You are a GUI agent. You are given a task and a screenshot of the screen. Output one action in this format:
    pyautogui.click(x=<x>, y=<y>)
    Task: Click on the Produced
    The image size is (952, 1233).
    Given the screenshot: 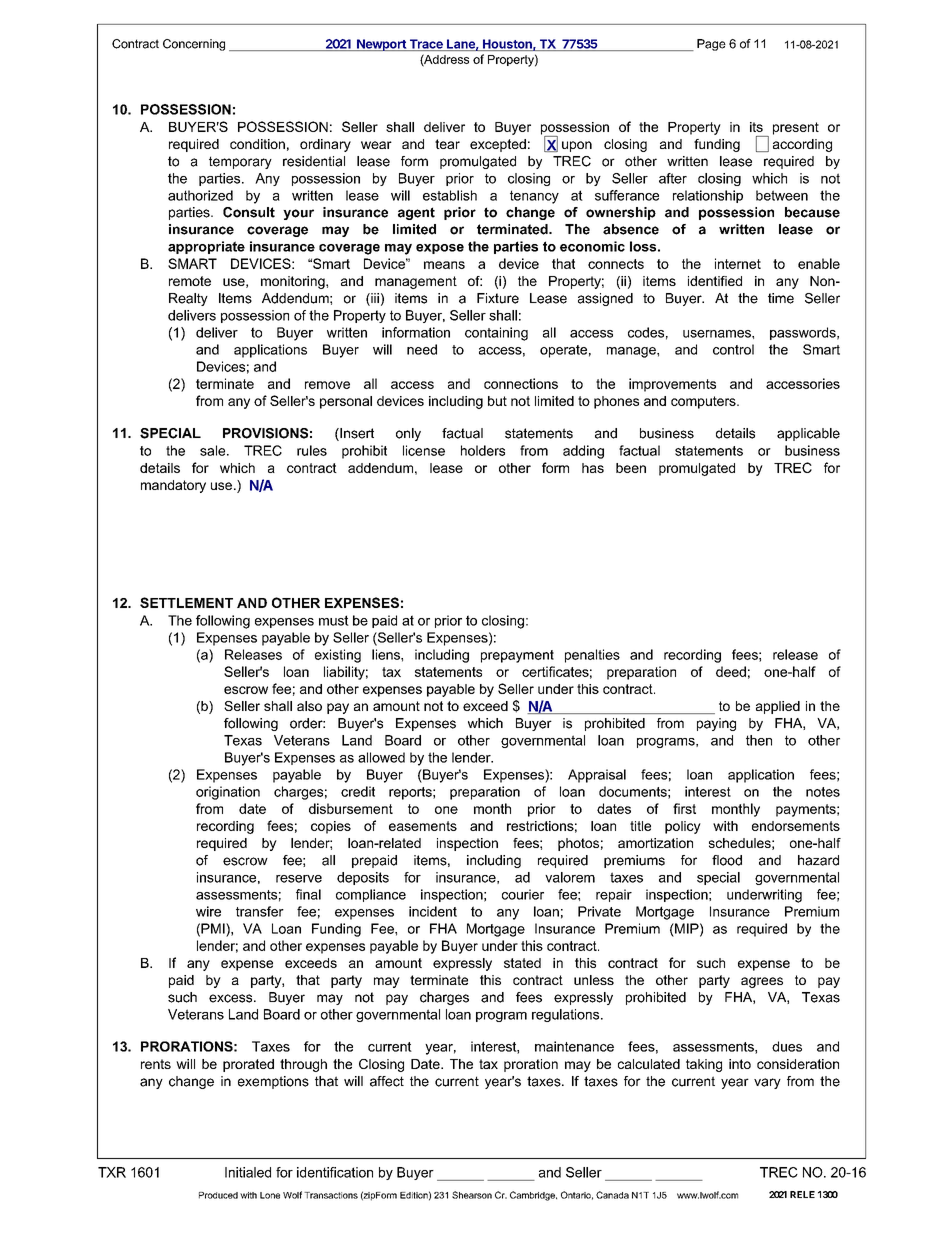 What is the action you would take?
    pyautogui.click(x=218, y=1195)
